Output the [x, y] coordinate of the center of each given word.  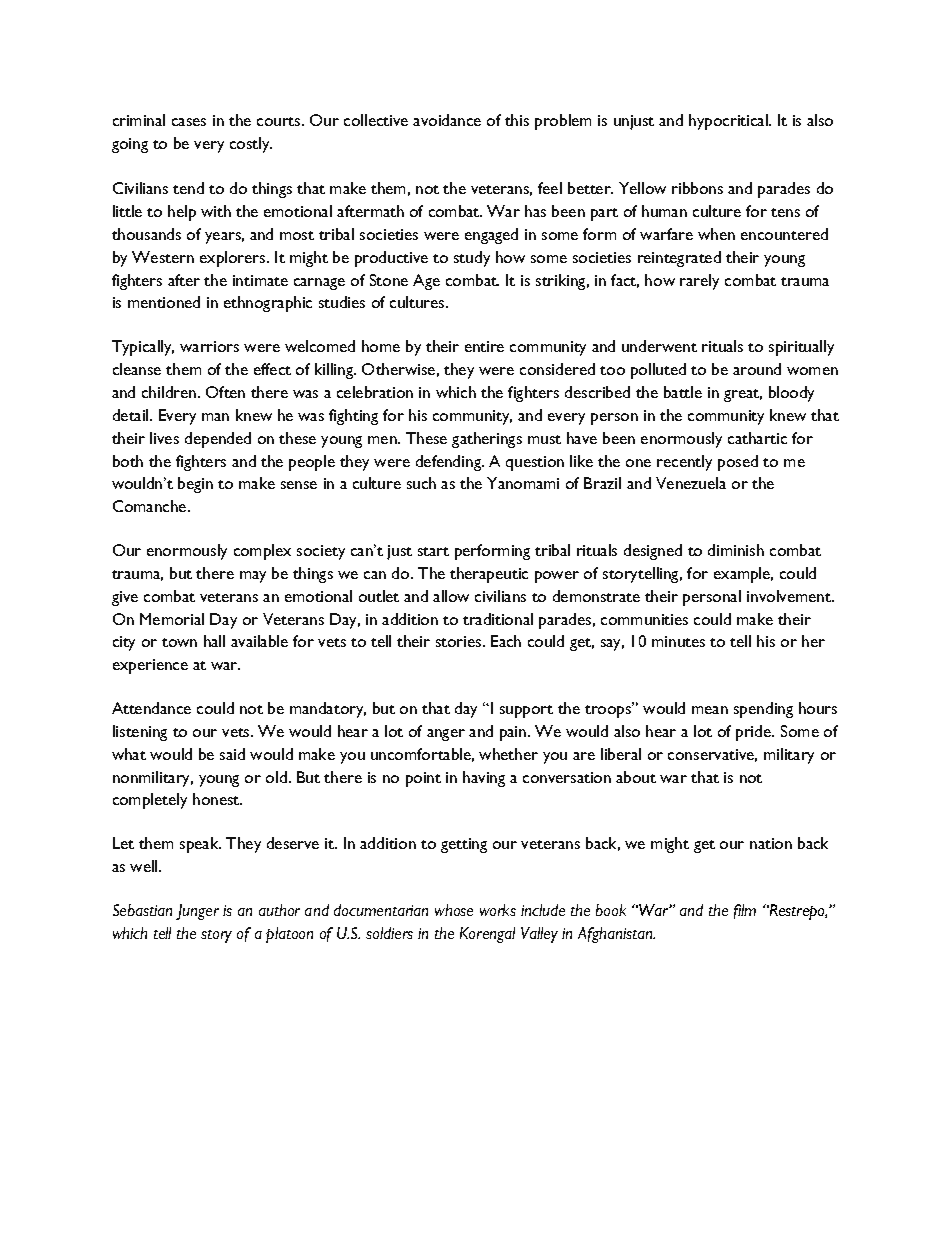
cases [189, 122]
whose [454, 910]
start [433, 551]
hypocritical [729, 122]
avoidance [447, 120]
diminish [736, 550]
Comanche [151, 506]
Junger [197, 912]
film [745, 911]
